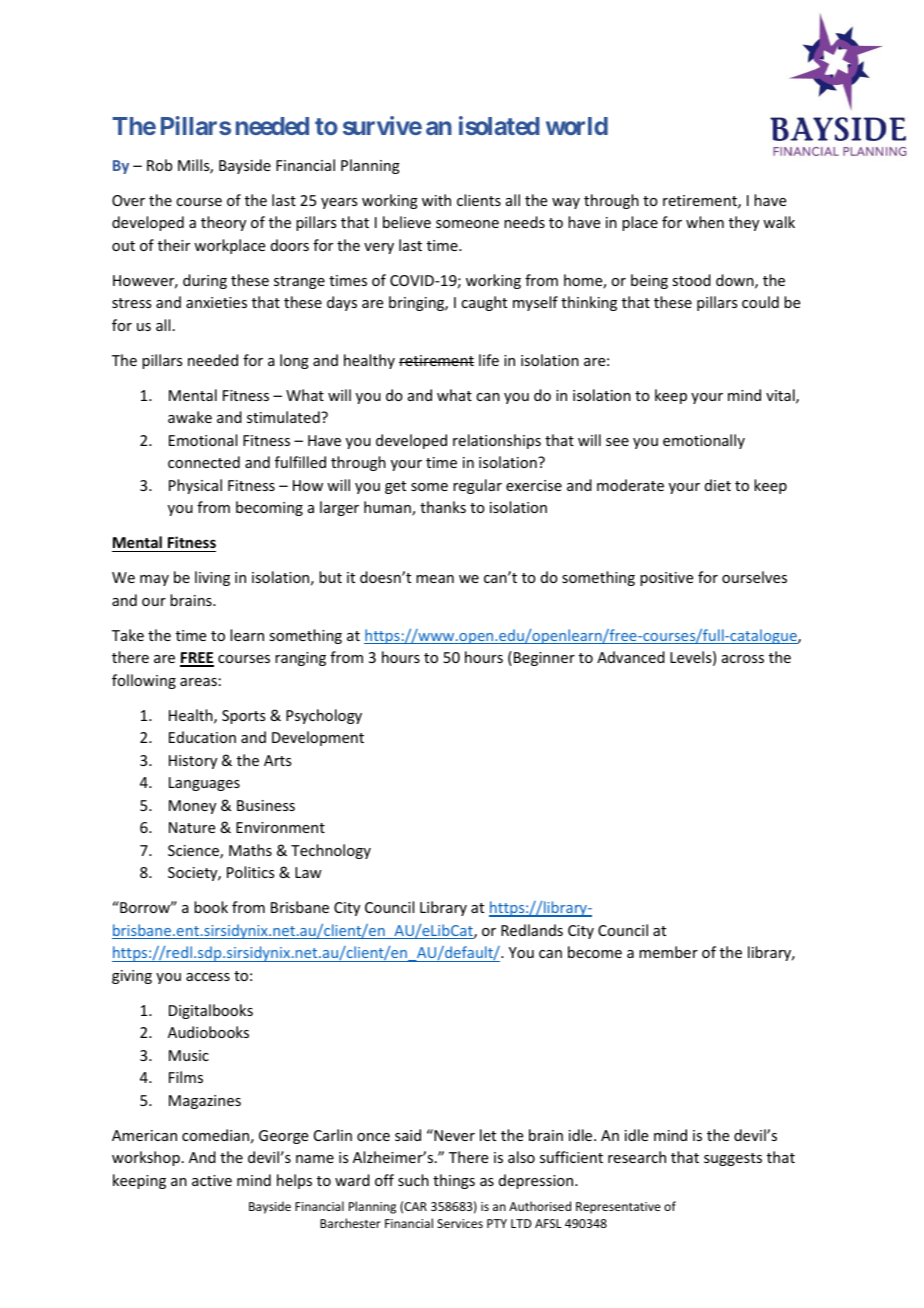 The height and width of the screenshot is (1308, 924). I want to click on active, so click(212, 1180).
